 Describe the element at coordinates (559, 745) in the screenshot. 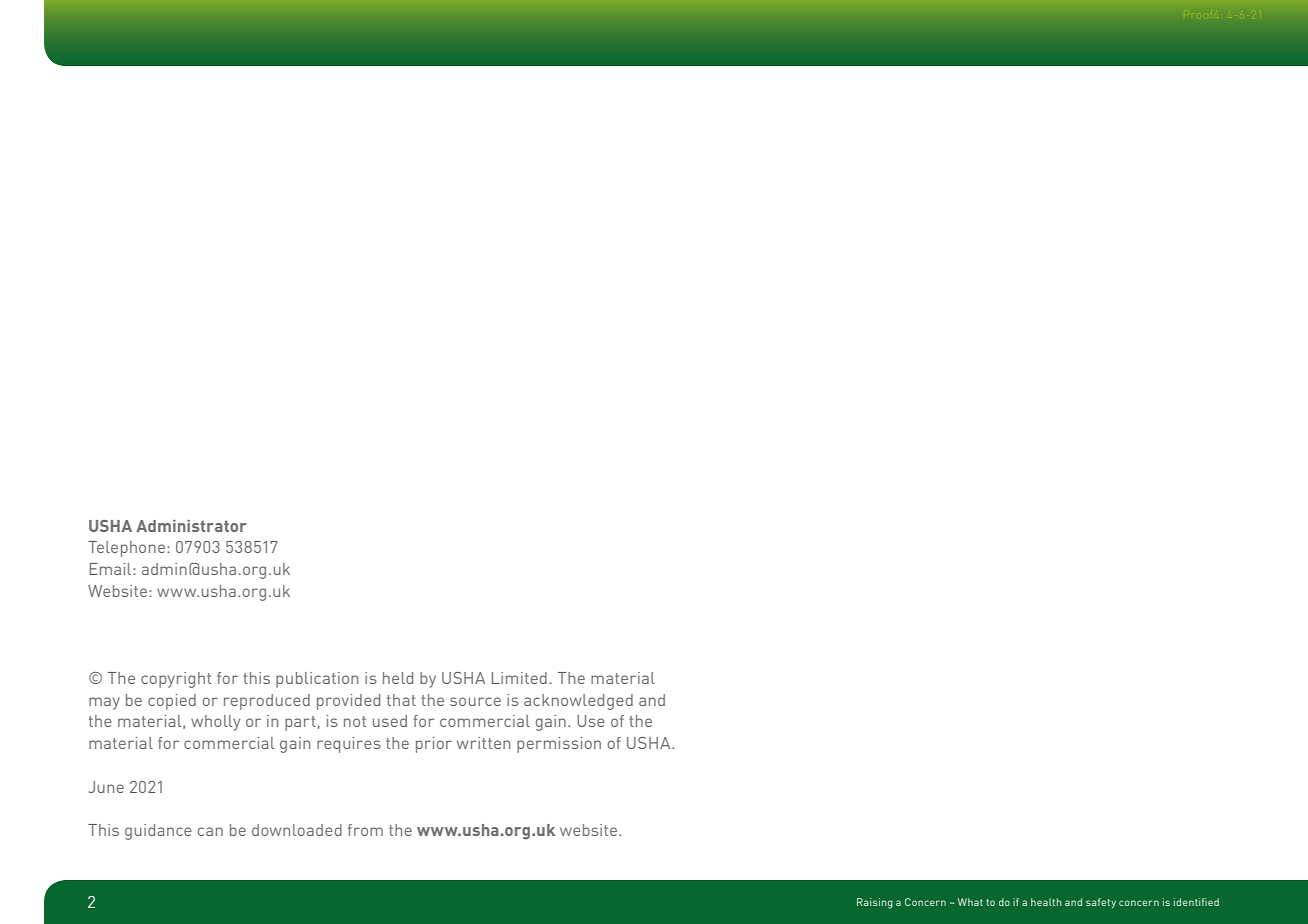

I see `permission` at that location.
